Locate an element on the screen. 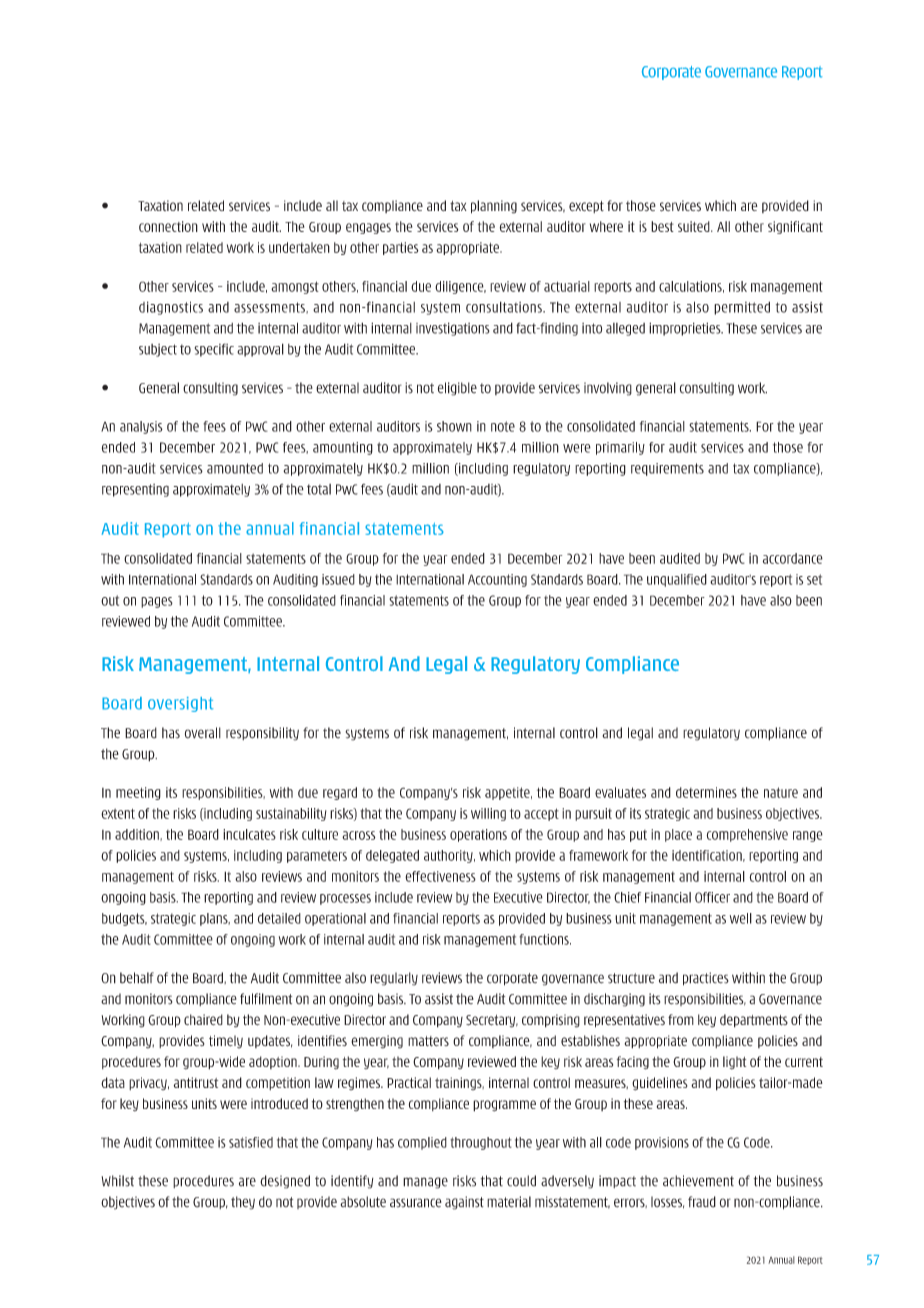 The height and width of the screenshot is (1308, 924). pages is located at coordinates (157, 602).
